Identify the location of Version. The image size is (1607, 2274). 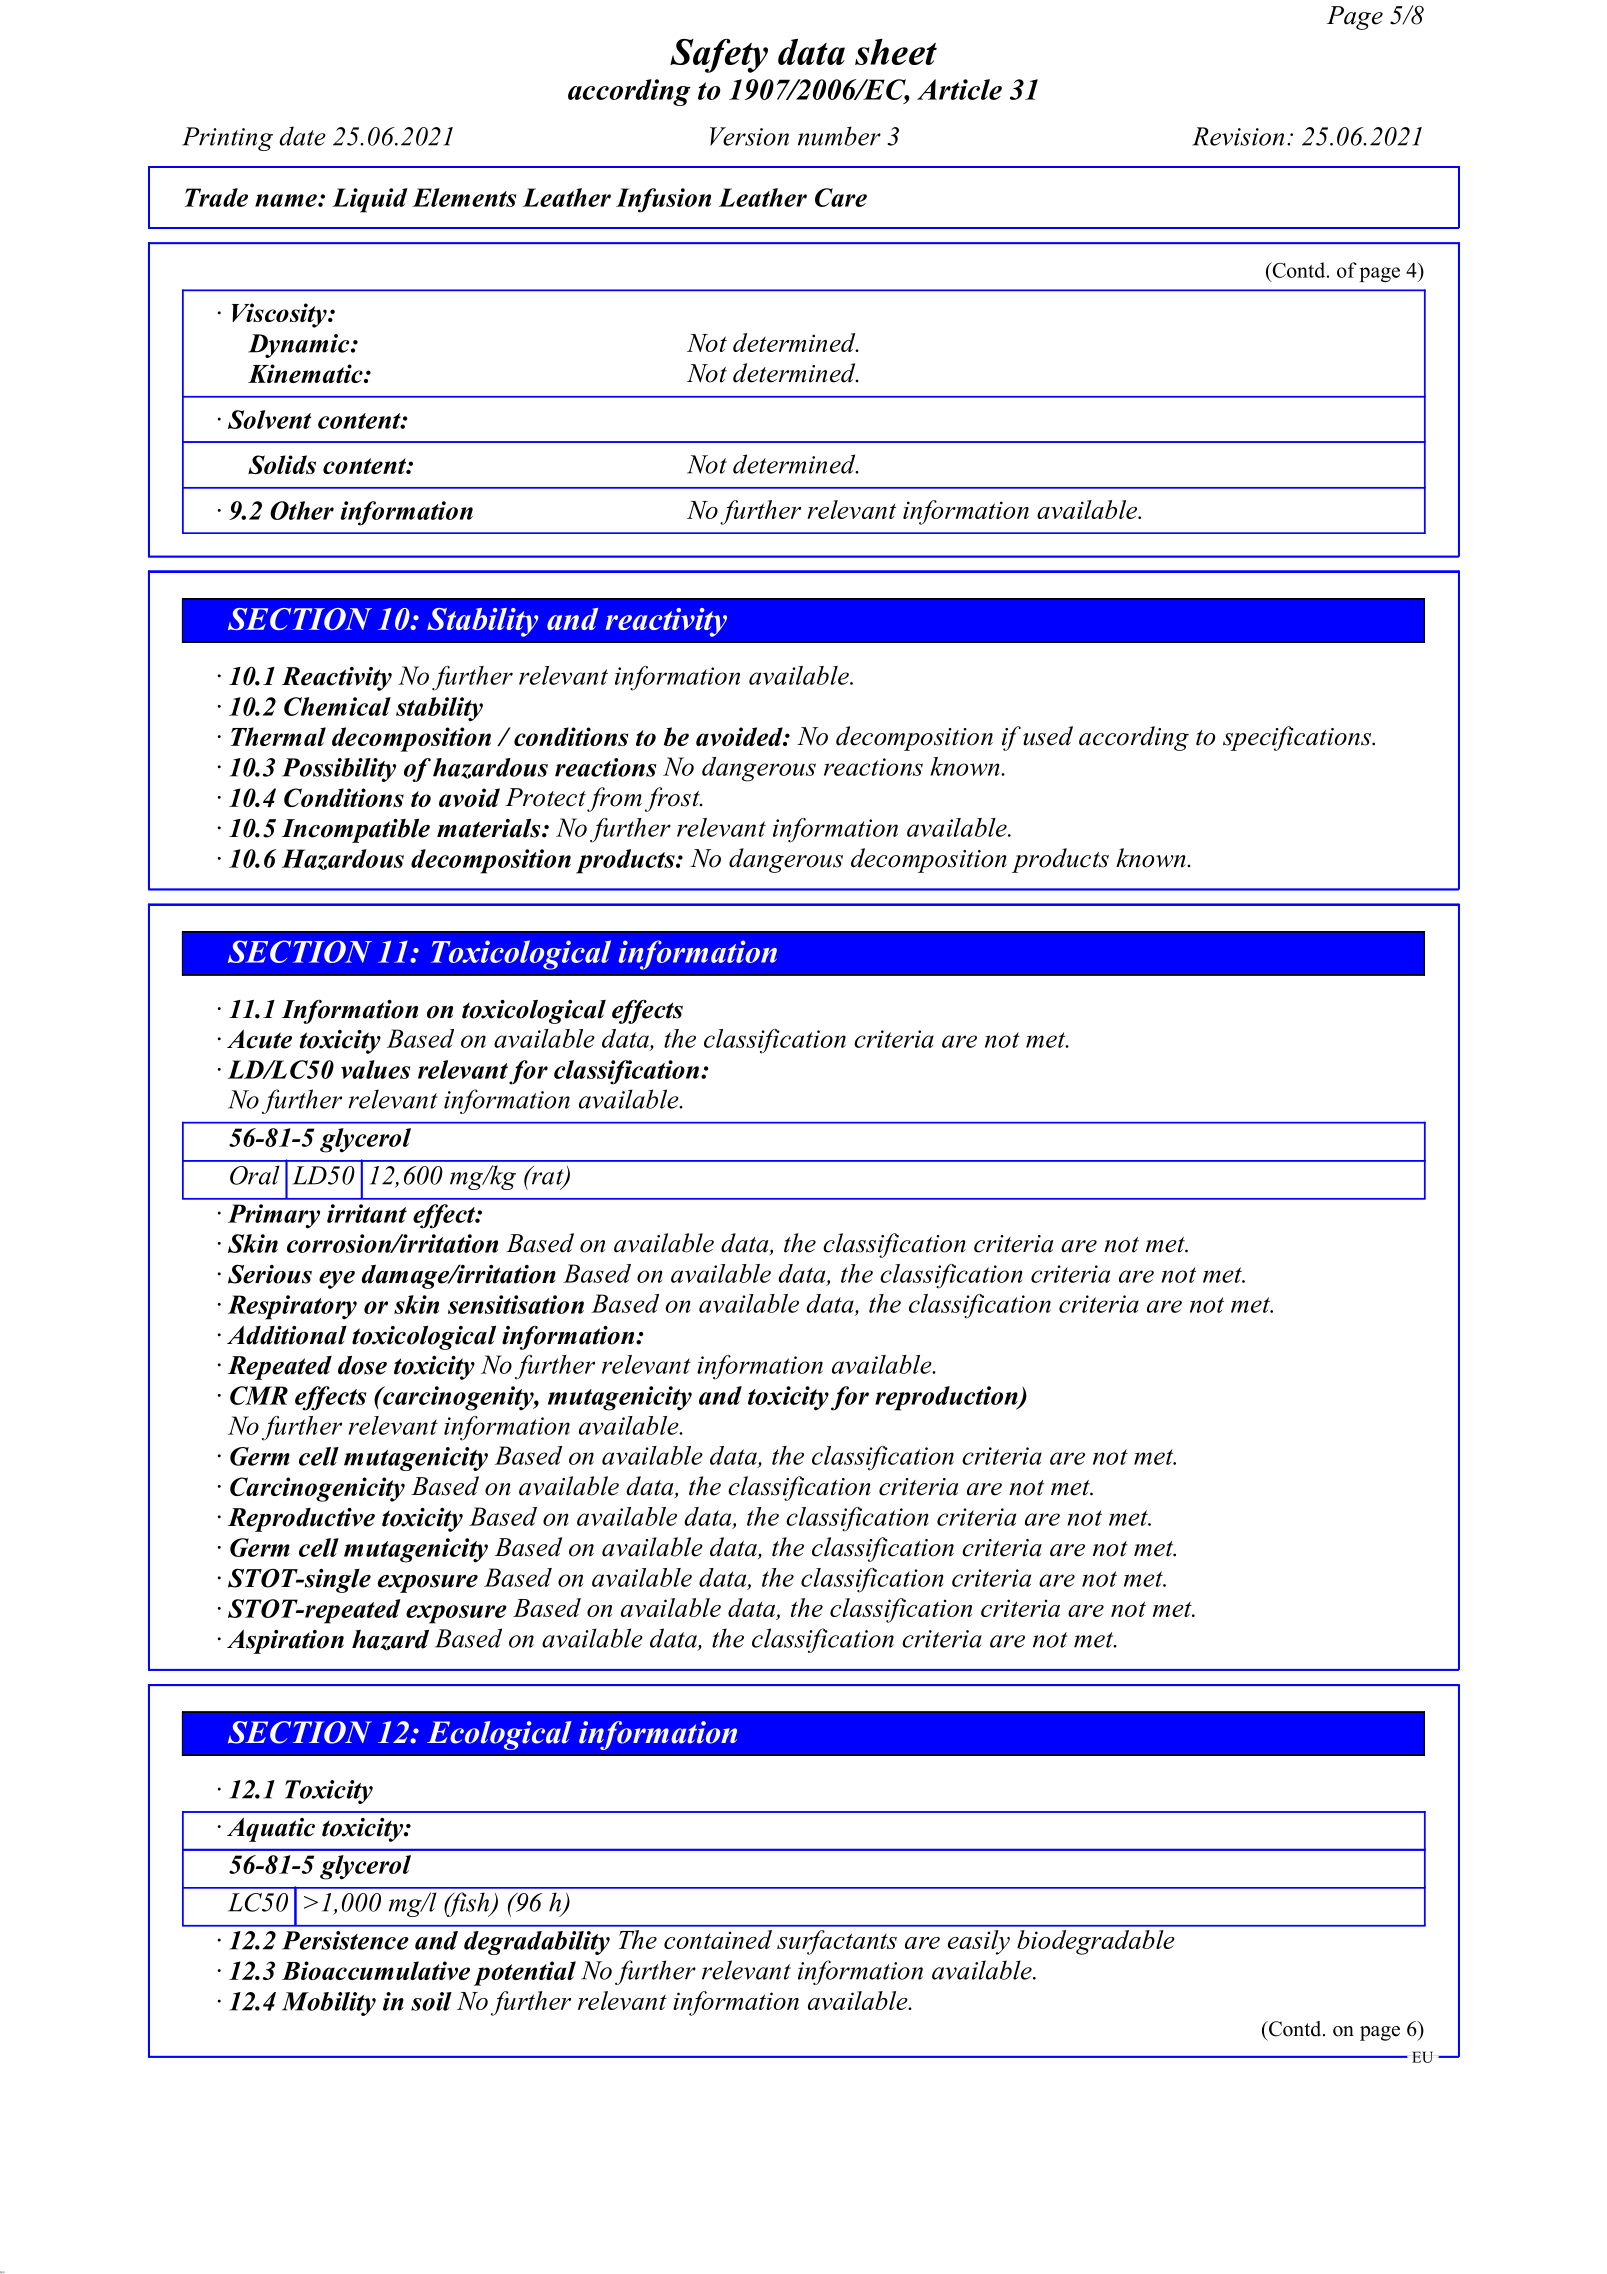
(749, 136).
